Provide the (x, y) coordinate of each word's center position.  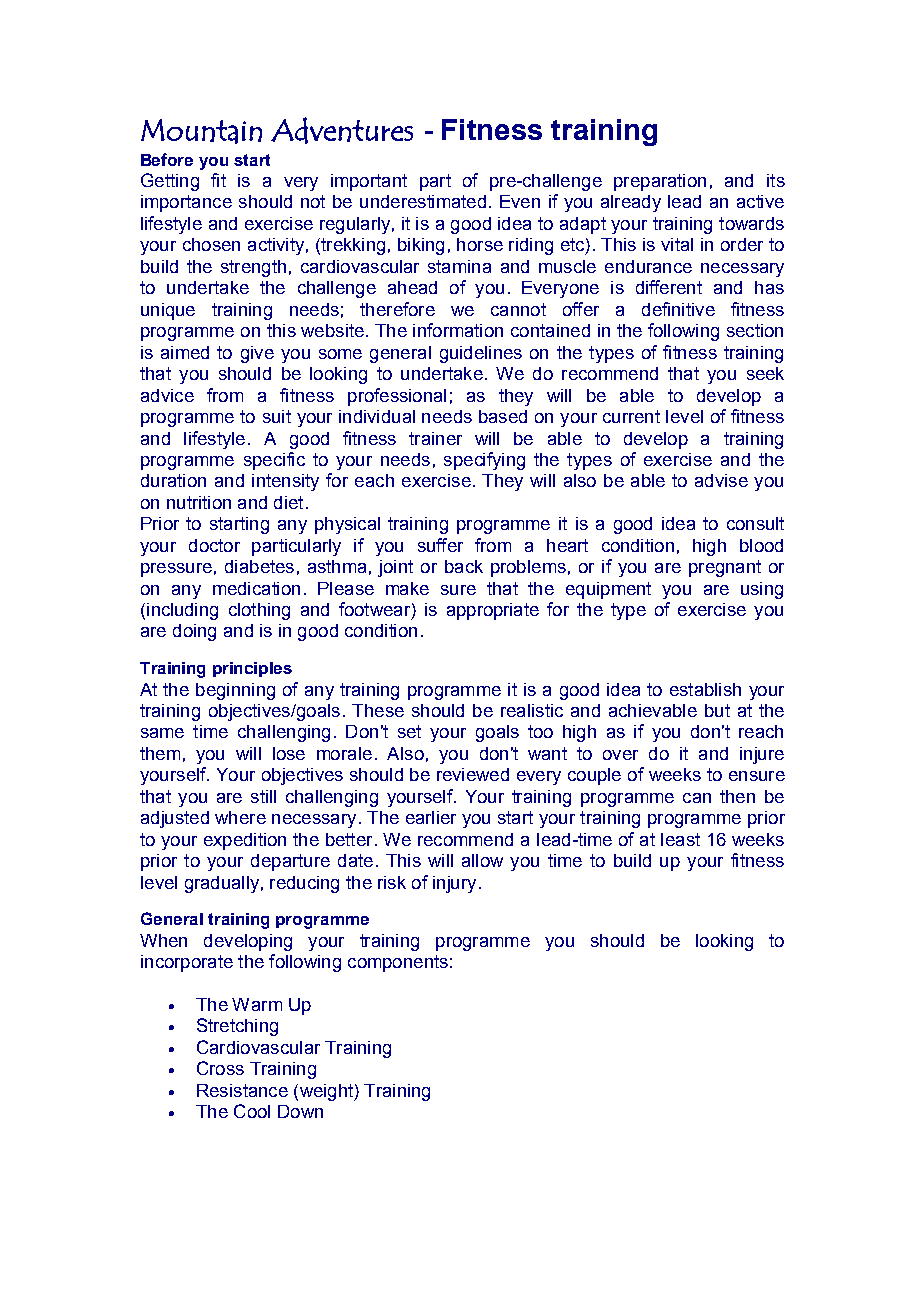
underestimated (423, 201)
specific (274, 461)
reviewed (473, 774)
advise (721, 480)
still (263, 796)
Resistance (242, 1090)
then (737, 796)
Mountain (201, 131)
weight (326, 1092)
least (680, 839)
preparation (660, 182)
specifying (484, 461)
